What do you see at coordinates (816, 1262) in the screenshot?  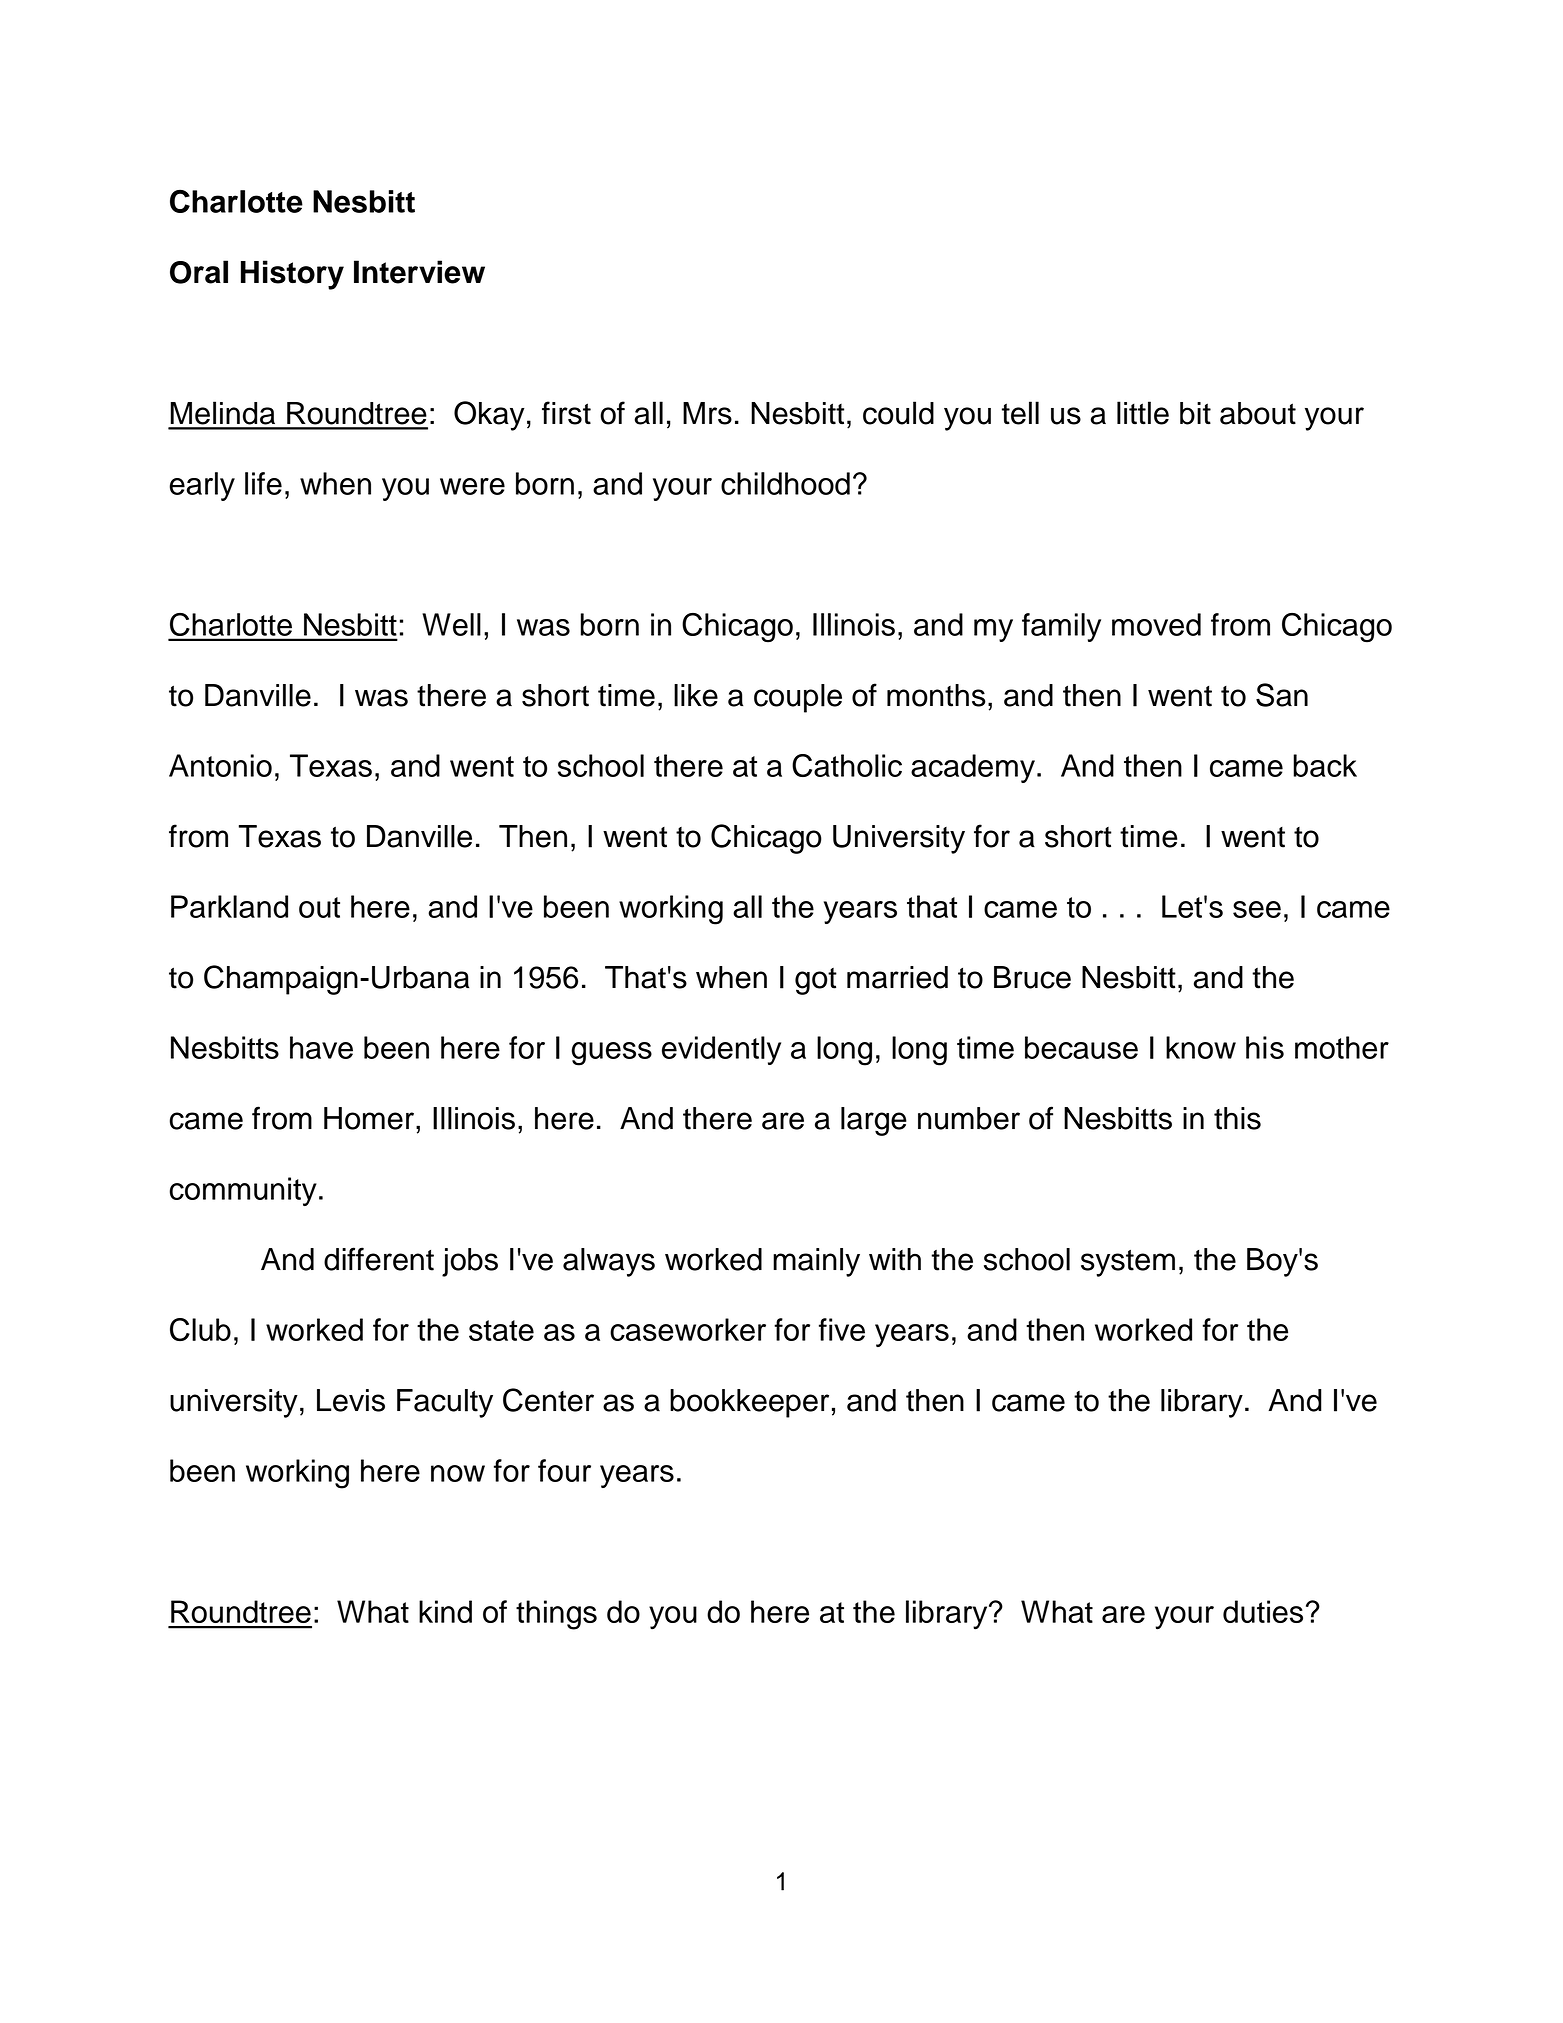 I see `mainly` at bounding box center [816, 1262].
